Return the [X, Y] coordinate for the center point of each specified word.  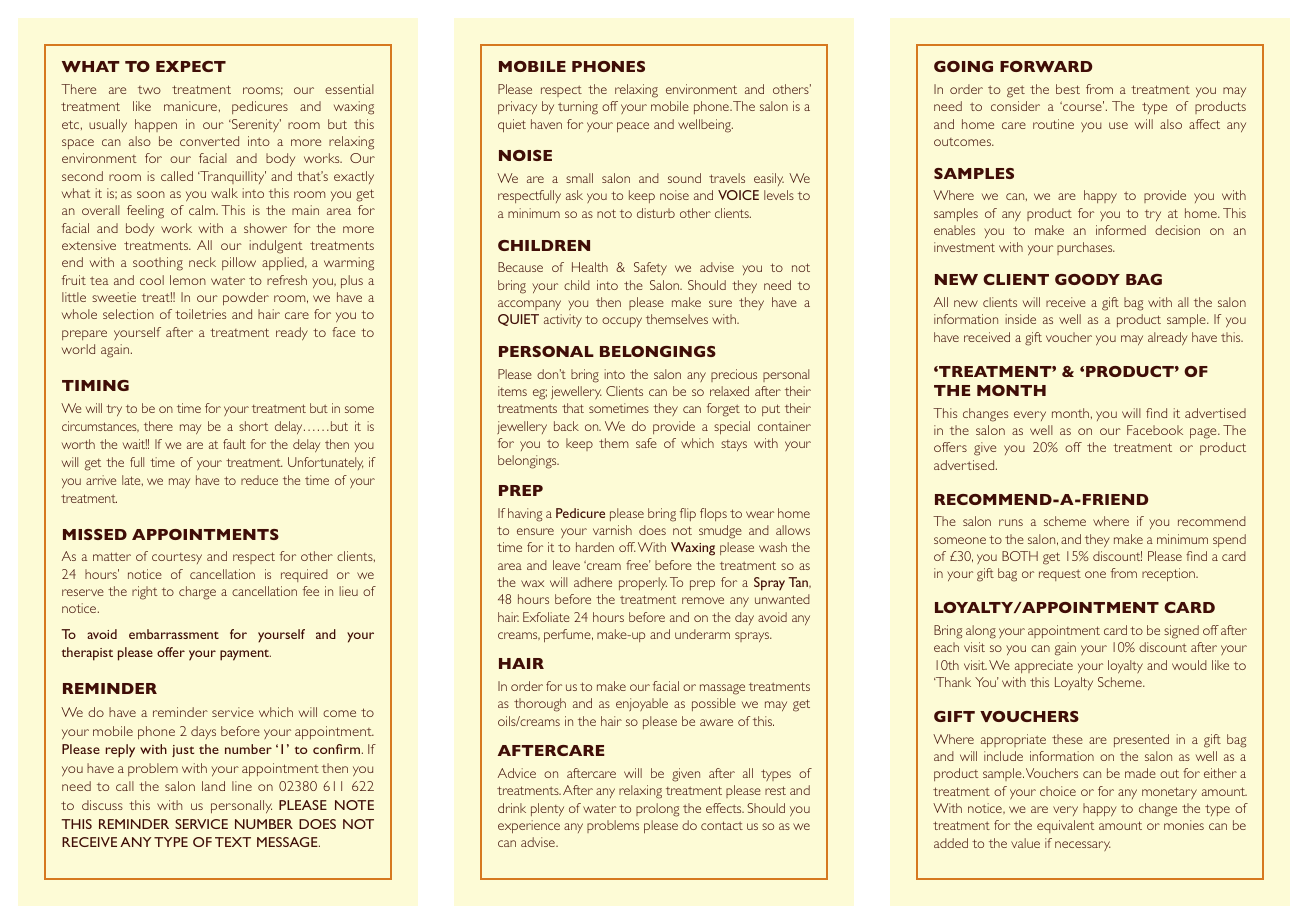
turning [578, 108]
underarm [702, 634]
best [1068, 89]
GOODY [1087, 279]
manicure [190, 106]
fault [234, 444]
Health [590, 267]
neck [202, 262]
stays [734, 445]
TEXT [233, 842]
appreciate [1044, 666]
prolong [657, 810]
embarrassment [174, 634]
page [1204, 433]
